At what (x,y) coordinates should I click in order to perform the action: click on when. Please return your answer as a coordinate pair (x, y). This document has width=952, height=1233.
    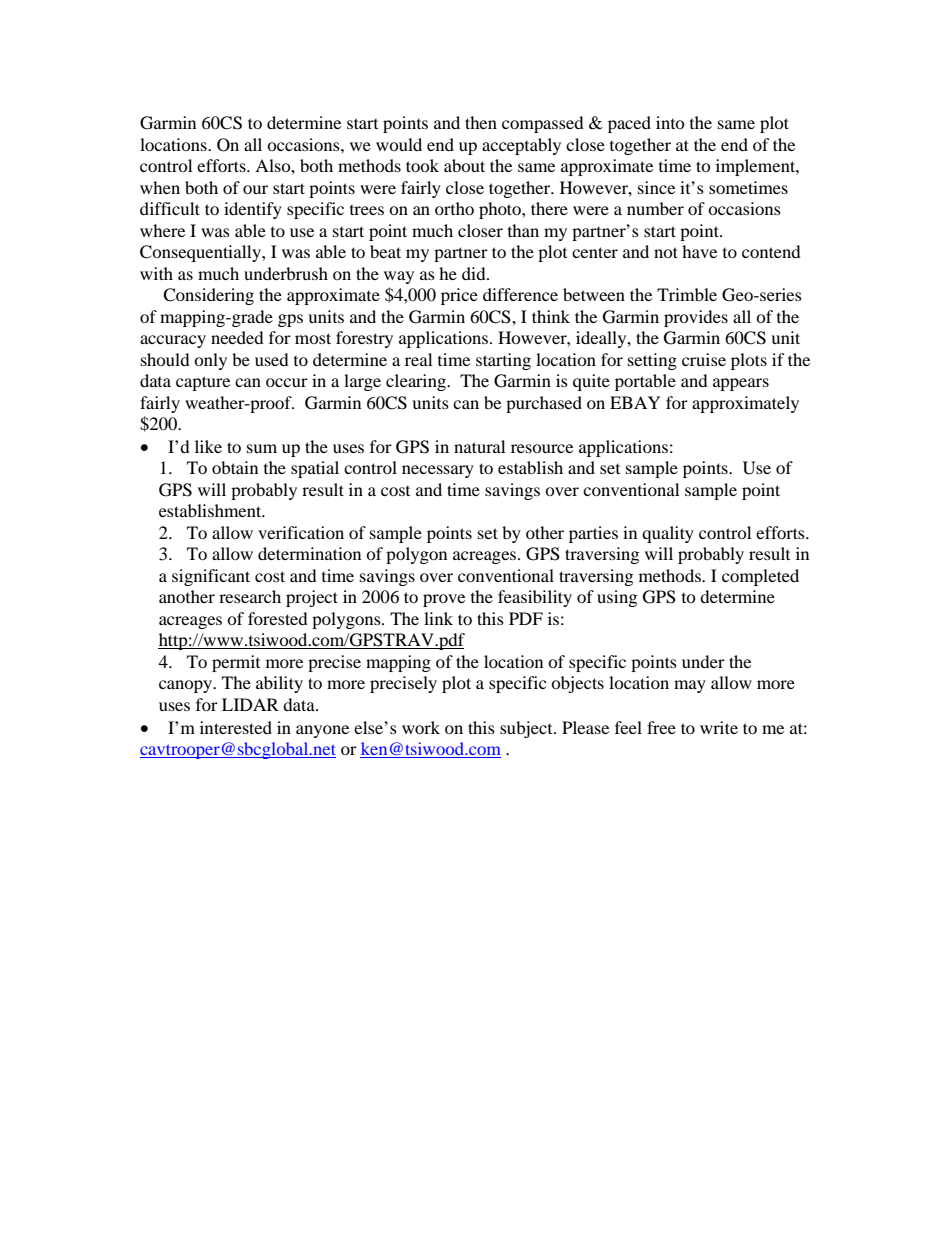
    Looking at the image, I should click on (160, 187).
